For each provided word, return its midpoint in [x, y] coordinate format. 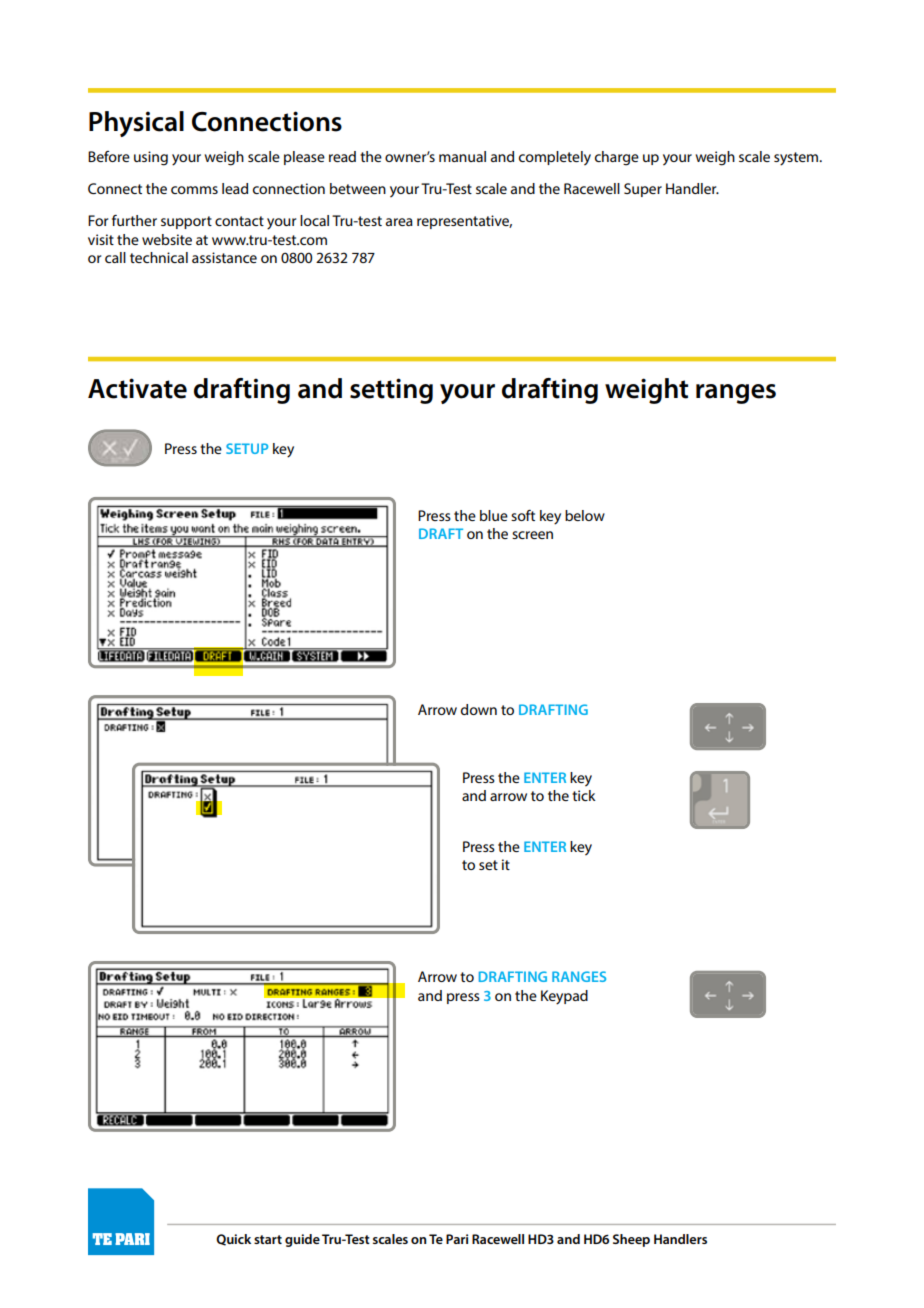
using [151, 158]
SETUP [247, 448]
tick [584, 795]
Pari [457, 1239]
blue [494, 515]
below [585, 515]
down [479, 709]
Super [643, 190]
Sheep [631, 1240]
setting [391, 391]
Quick [233, 1240]
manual [462, 156]
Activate [137, 388]
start [268, 1239]
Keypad [564, 997]
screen [532, 535]
